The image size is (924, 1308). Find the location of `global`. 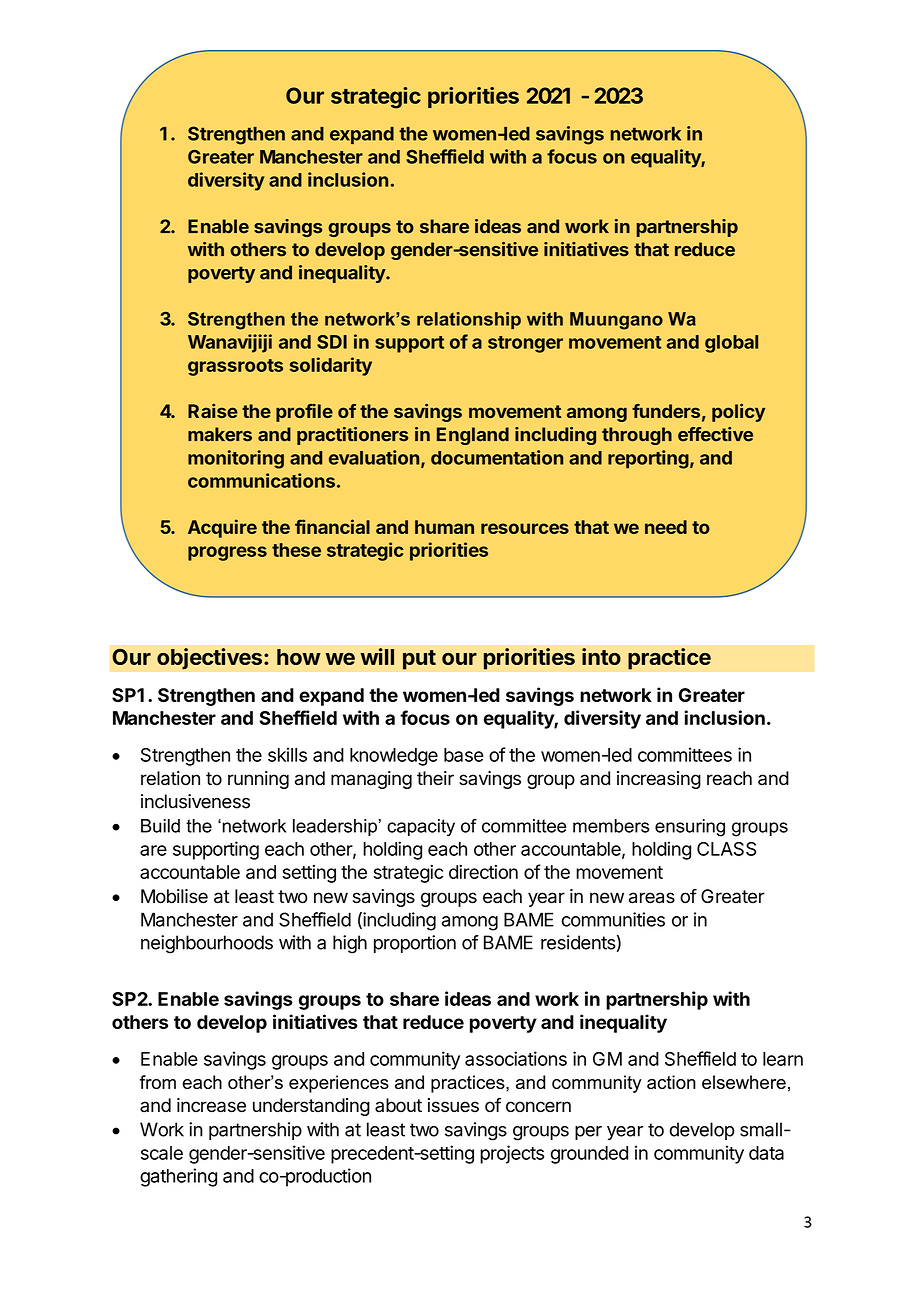

global is located at coordinates (731, 344).
